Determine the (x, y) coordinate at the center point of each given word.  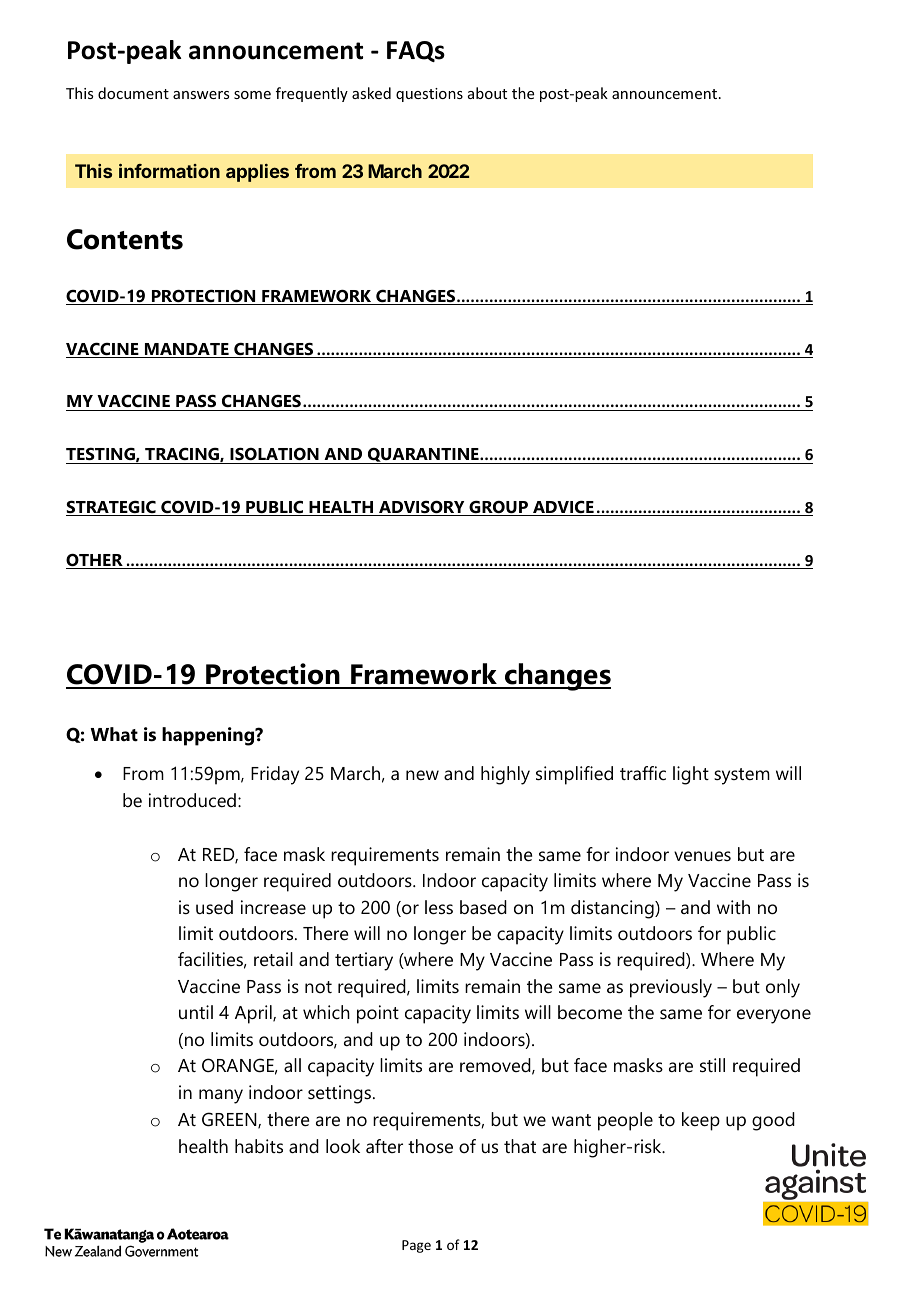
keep (701, 1121)
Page (416, 1246)
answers (201, 95)
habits (259, 1146)
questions (429, 95)
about (487, 93)
